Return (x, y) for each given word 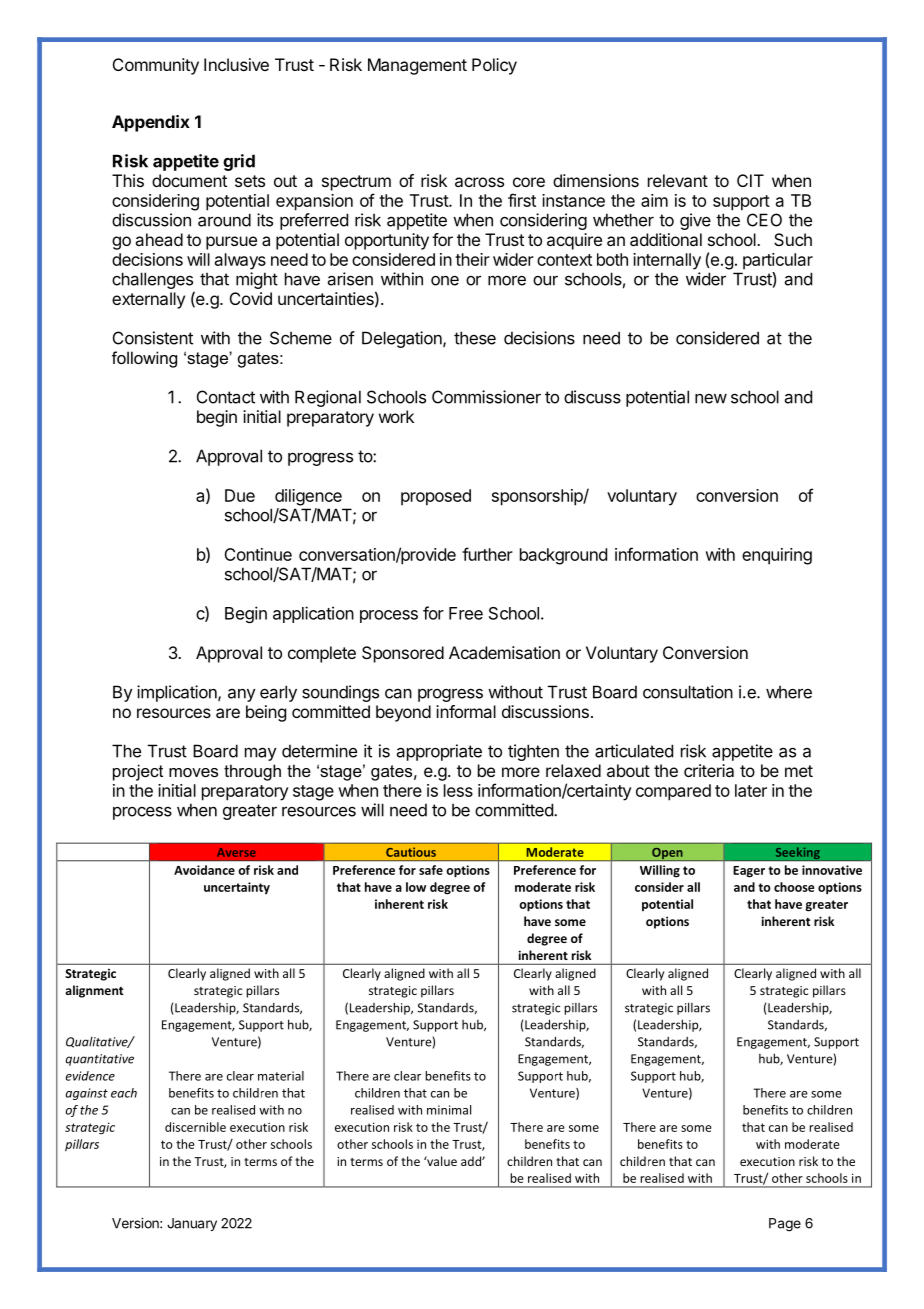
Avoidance (204, 870)
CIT (750, 180)
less (458, 790)
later (751, 790)
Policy (494, 66)
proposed (436, 497)
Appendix (151, 123)
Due (240, 495)
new (711, 399)
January (192, 1224)
